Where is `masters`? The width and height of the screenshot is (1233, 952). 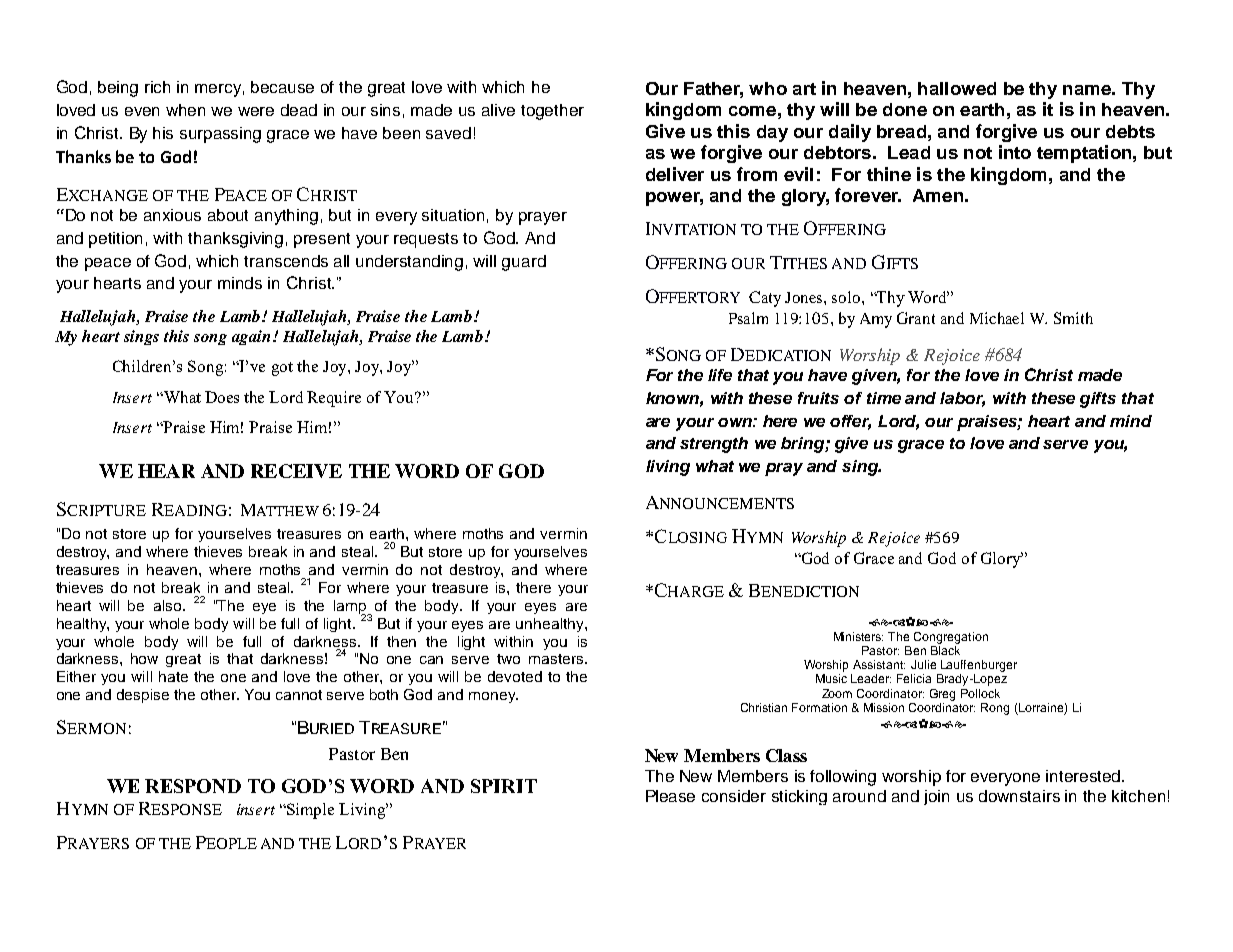 masters is located at coordinates (557, 659).
